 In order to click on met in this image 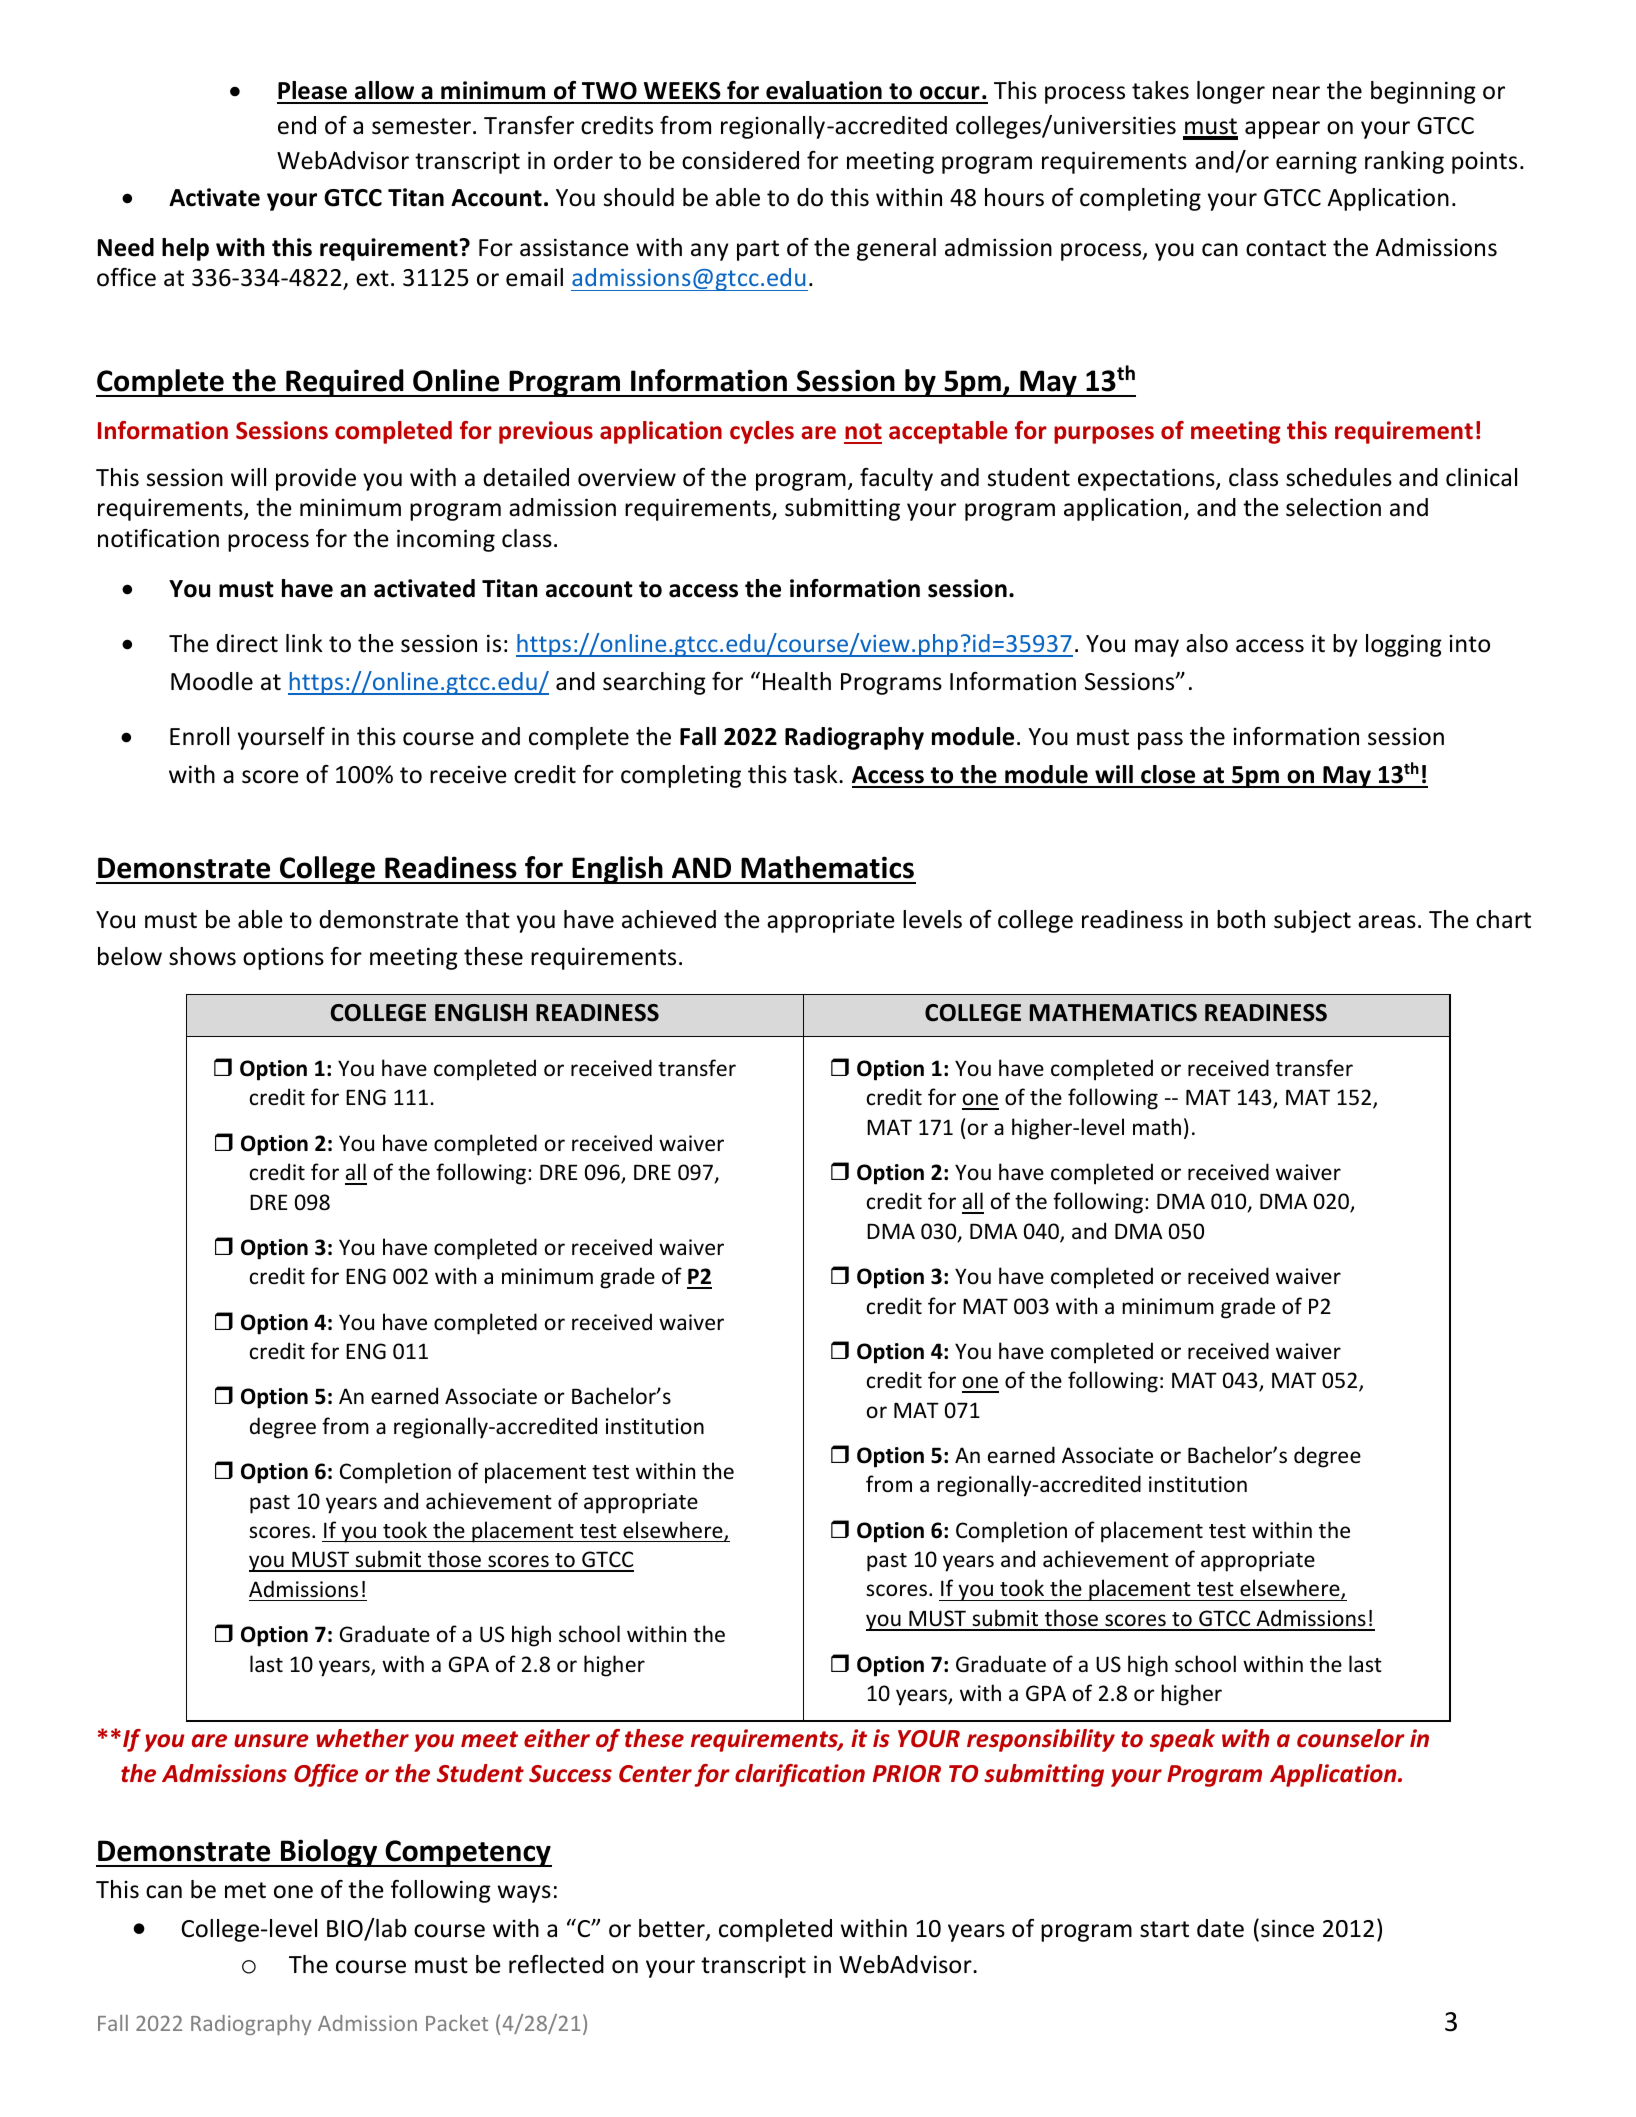, I will do `click(245, 1890)`.
